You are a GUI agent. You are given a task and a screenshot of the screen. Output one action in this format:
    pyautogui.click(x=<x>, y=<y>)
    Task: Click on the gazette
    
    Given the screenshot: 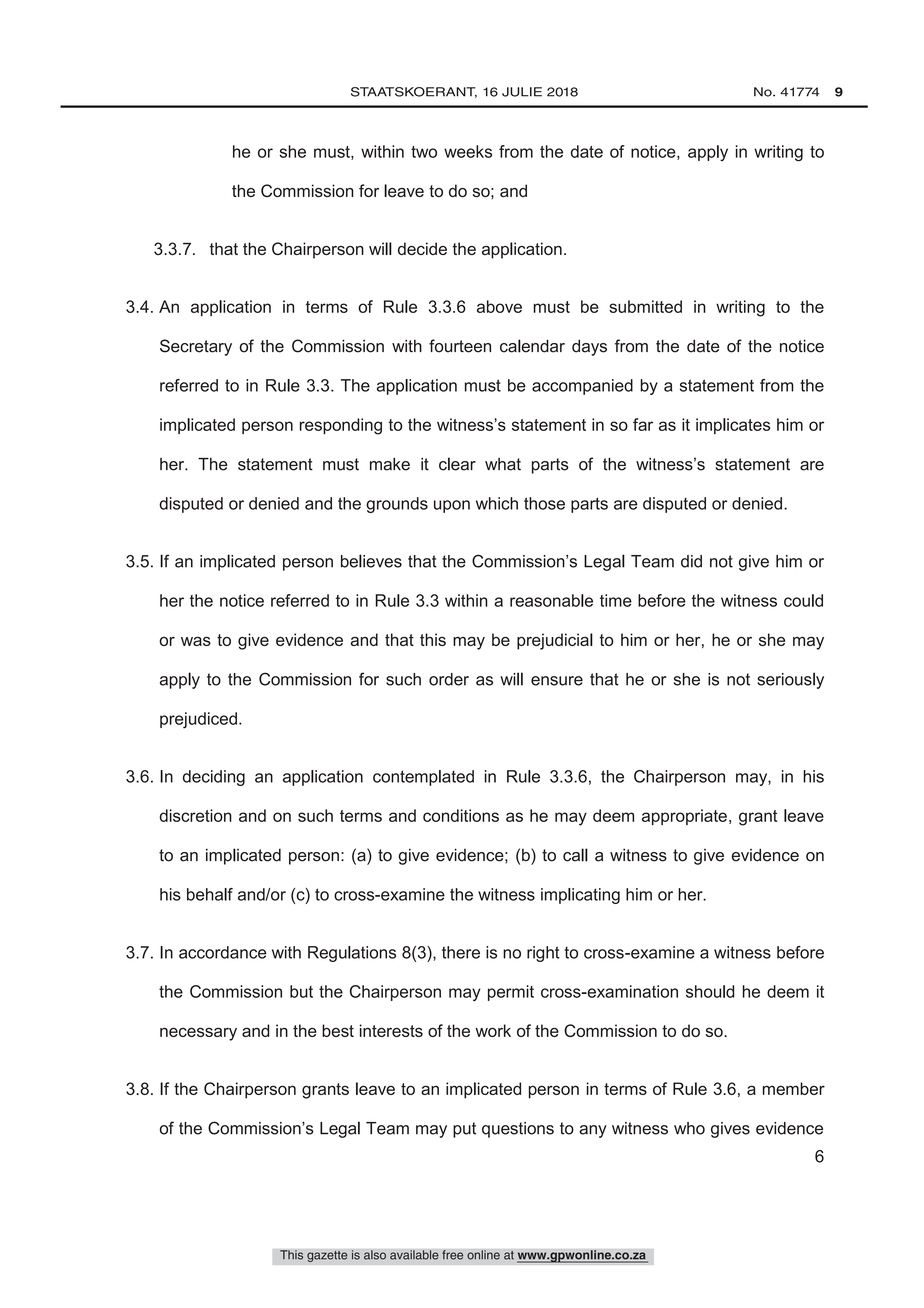 What is the action you would take?
    pyautogui.click(x=327, y=1256)
